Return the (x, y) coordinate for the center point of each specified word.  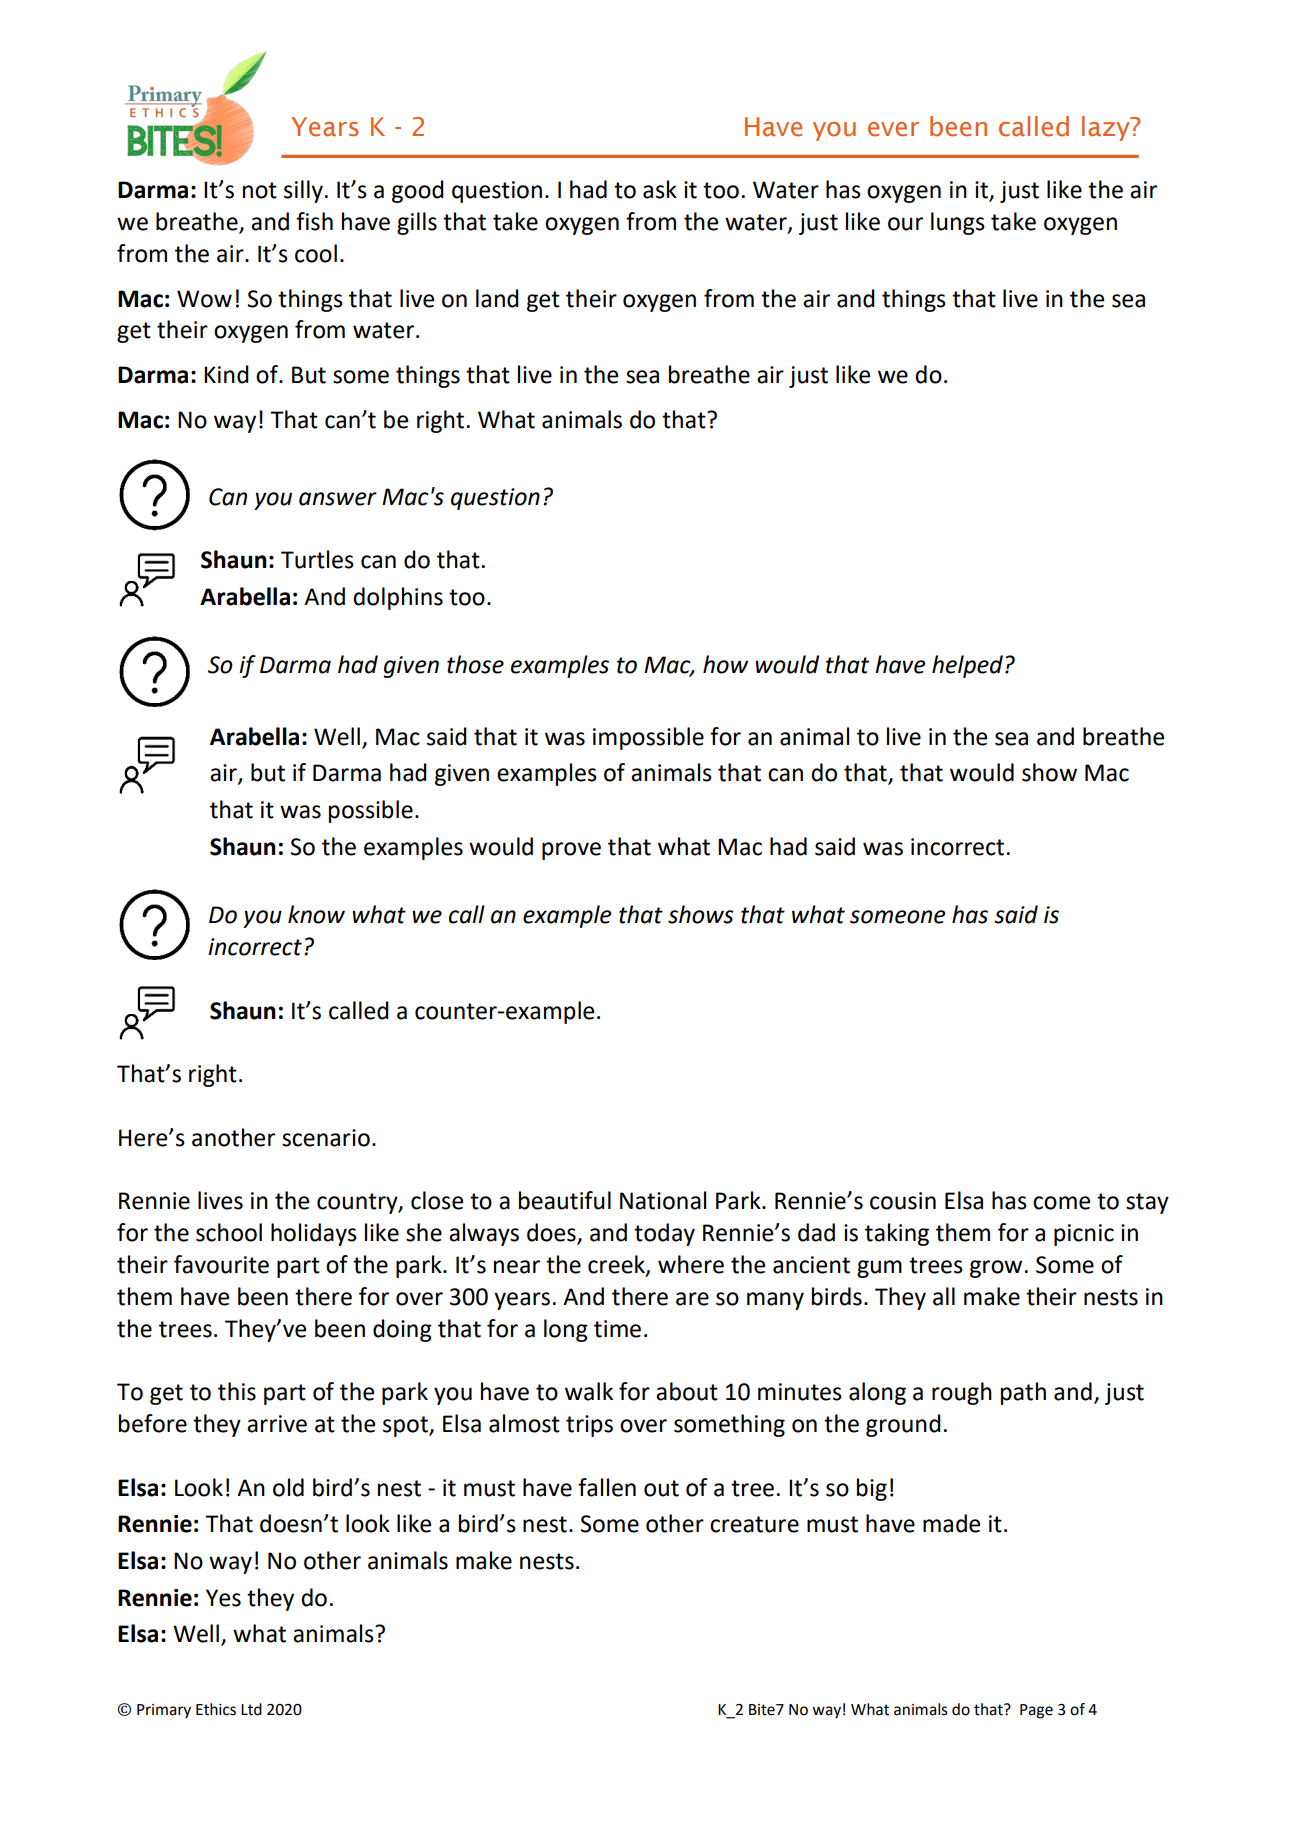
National (663, 1200)
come (1061, 1203)
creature (754, 1524)
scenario (326, 1138)
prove (571, 851)
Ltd (251, 1709)
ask (660, 189)
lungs (958, 223)
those (475, 664)
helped (967, 666)
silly (303, 191)
